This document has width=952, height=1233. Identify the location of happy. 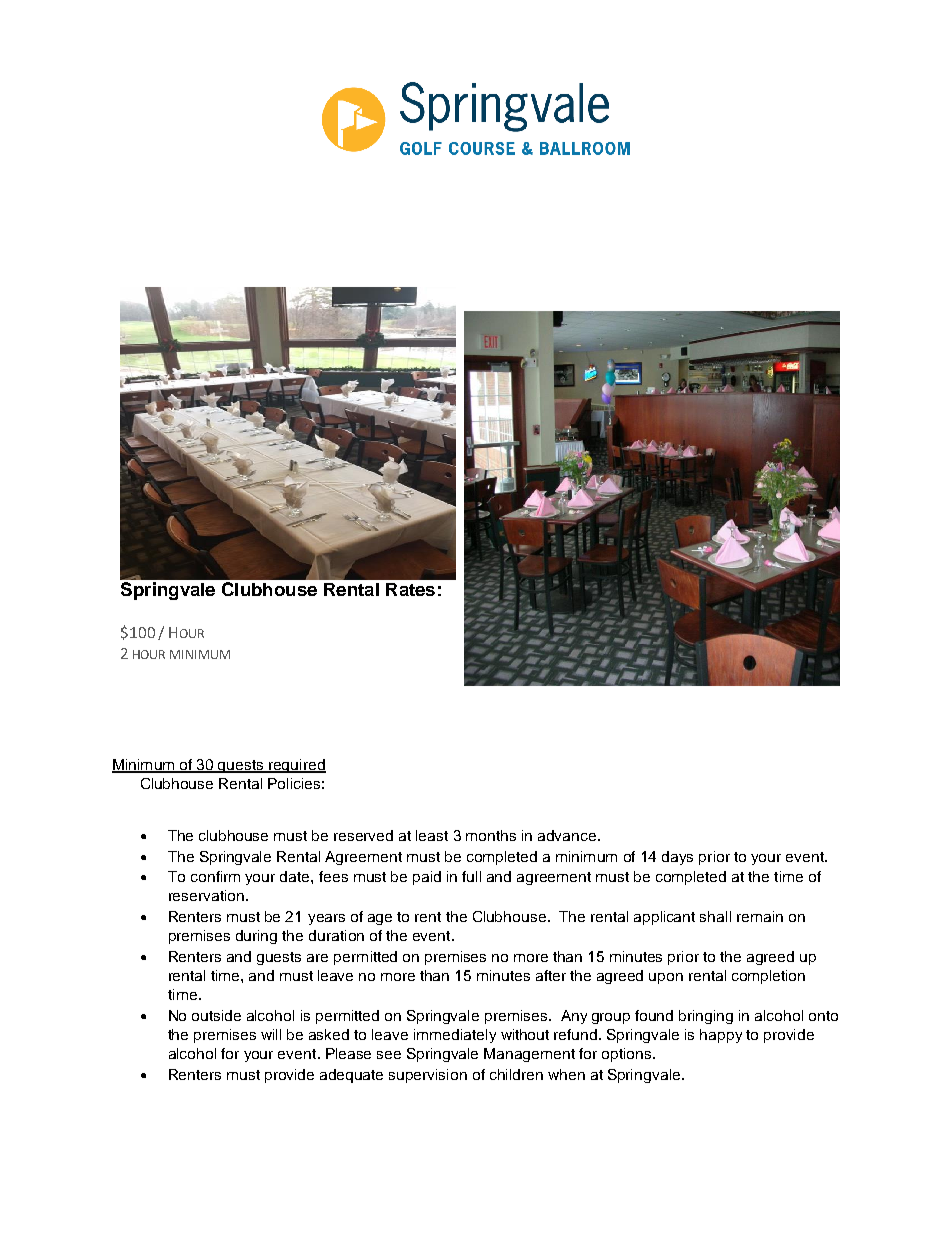
(721, 1036).
